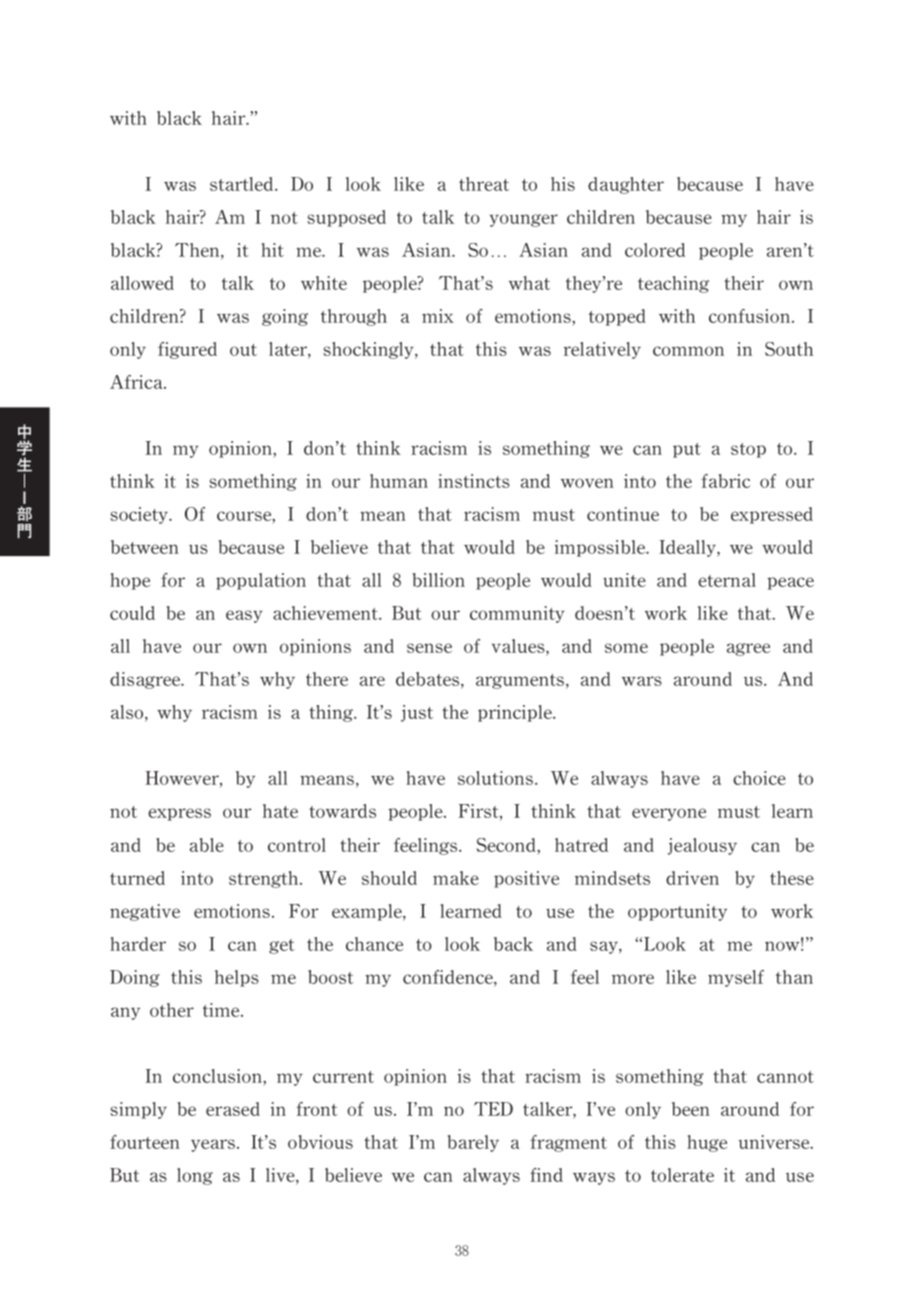 The height and width of the screenshot is (1308, 924). I want to click on make, so click(456, 878).
